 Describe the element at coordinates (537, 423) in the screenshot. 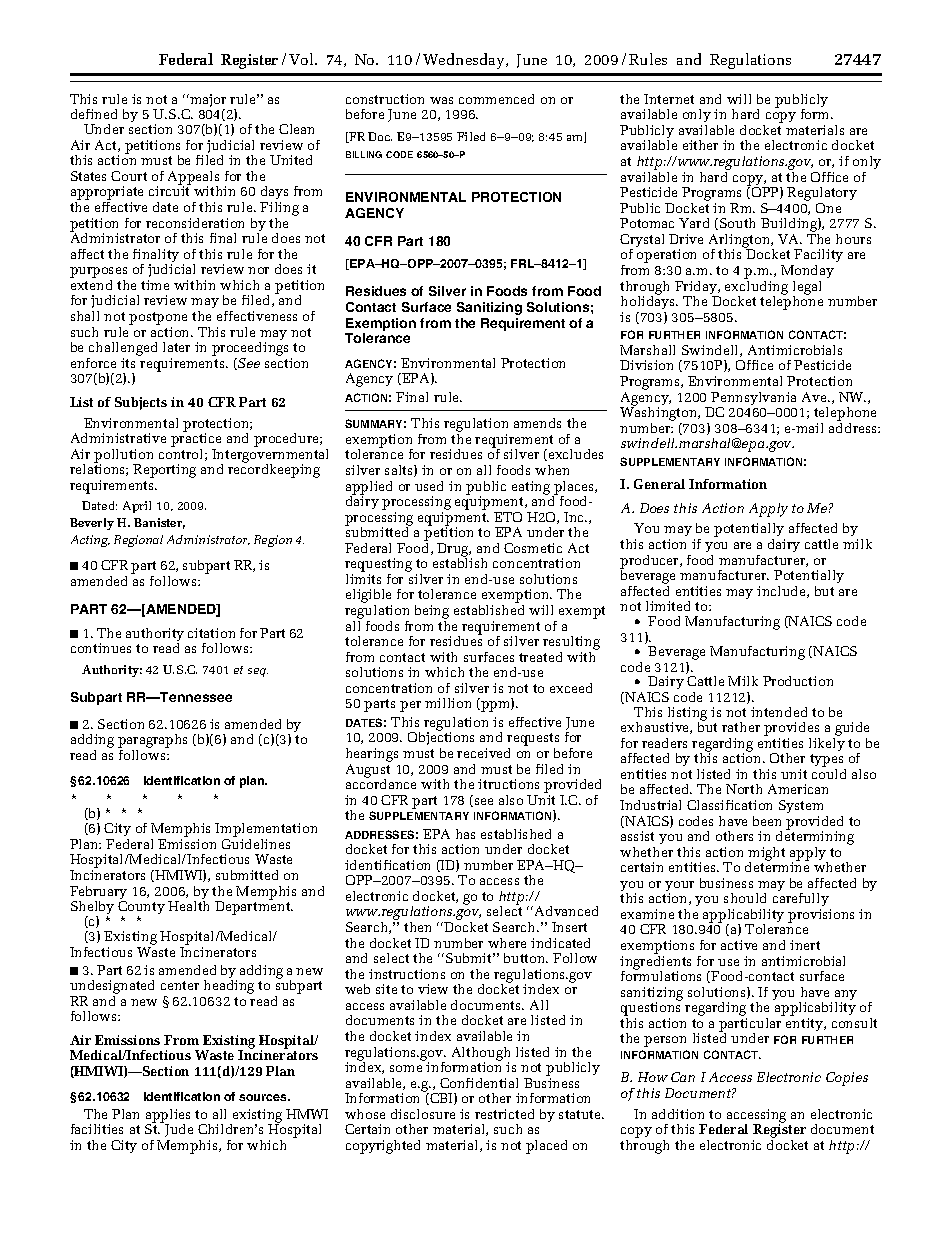

I see `amends` at that location.
